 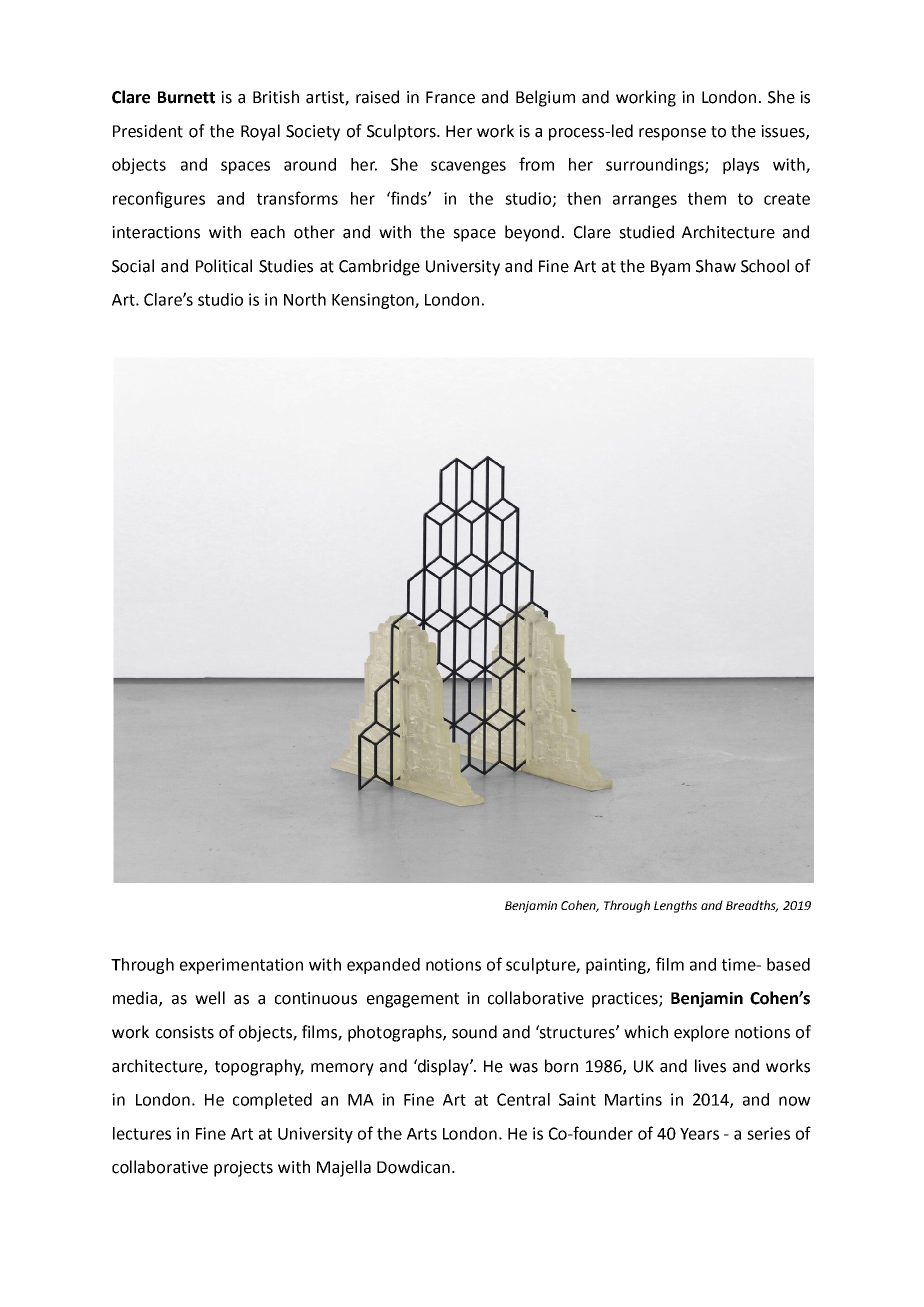 What do you see at coordinates (383, 966) in the screenshot?
I see `expanded` at bounding box center [383, 966].
